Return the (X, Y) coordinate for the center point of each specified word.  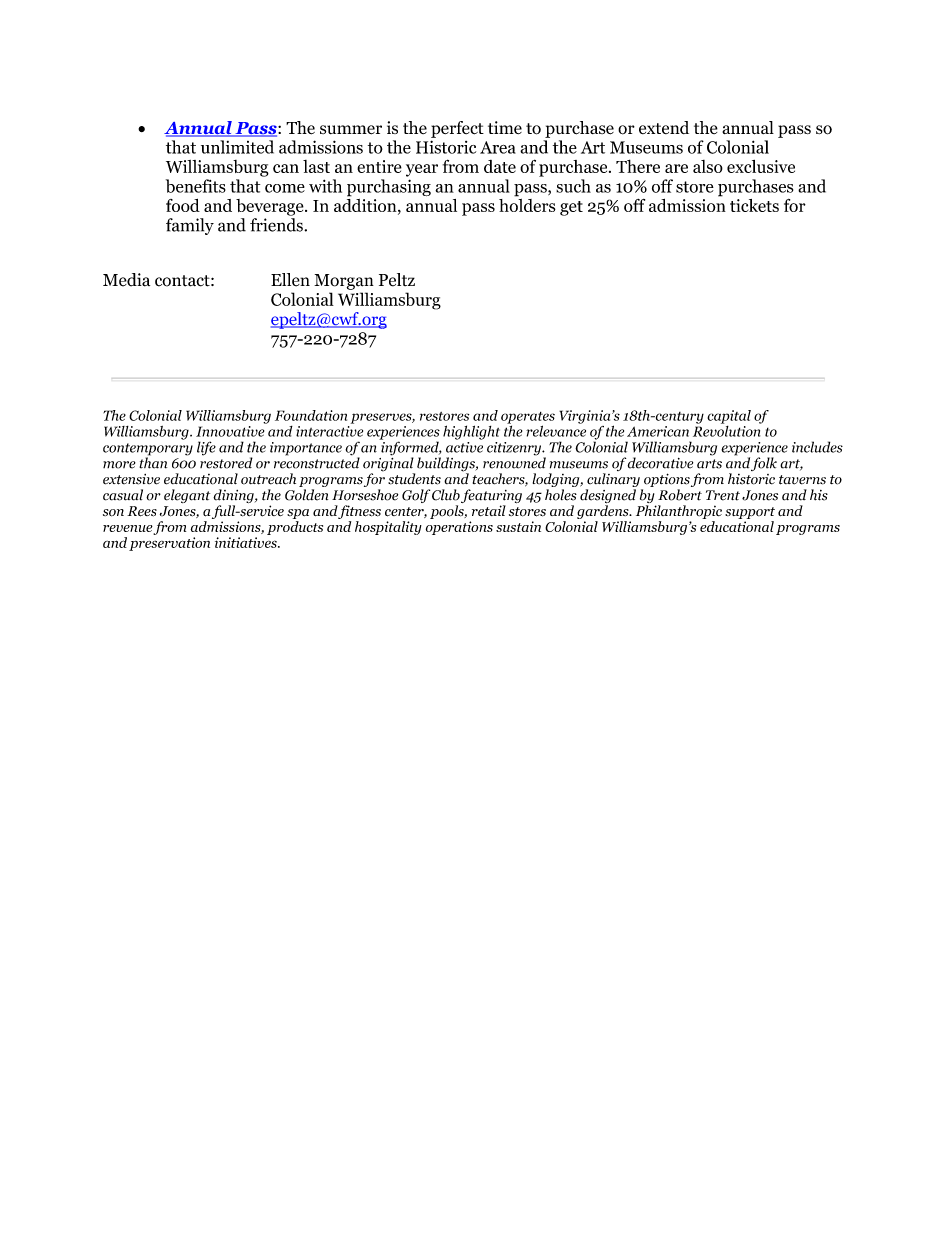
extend (664, 127)
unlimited (237, 147)
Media (126, 280)
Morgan (344, 282)
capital (729, 417)
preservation (169, 544)
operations (459, 528)
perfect (457, 129)
